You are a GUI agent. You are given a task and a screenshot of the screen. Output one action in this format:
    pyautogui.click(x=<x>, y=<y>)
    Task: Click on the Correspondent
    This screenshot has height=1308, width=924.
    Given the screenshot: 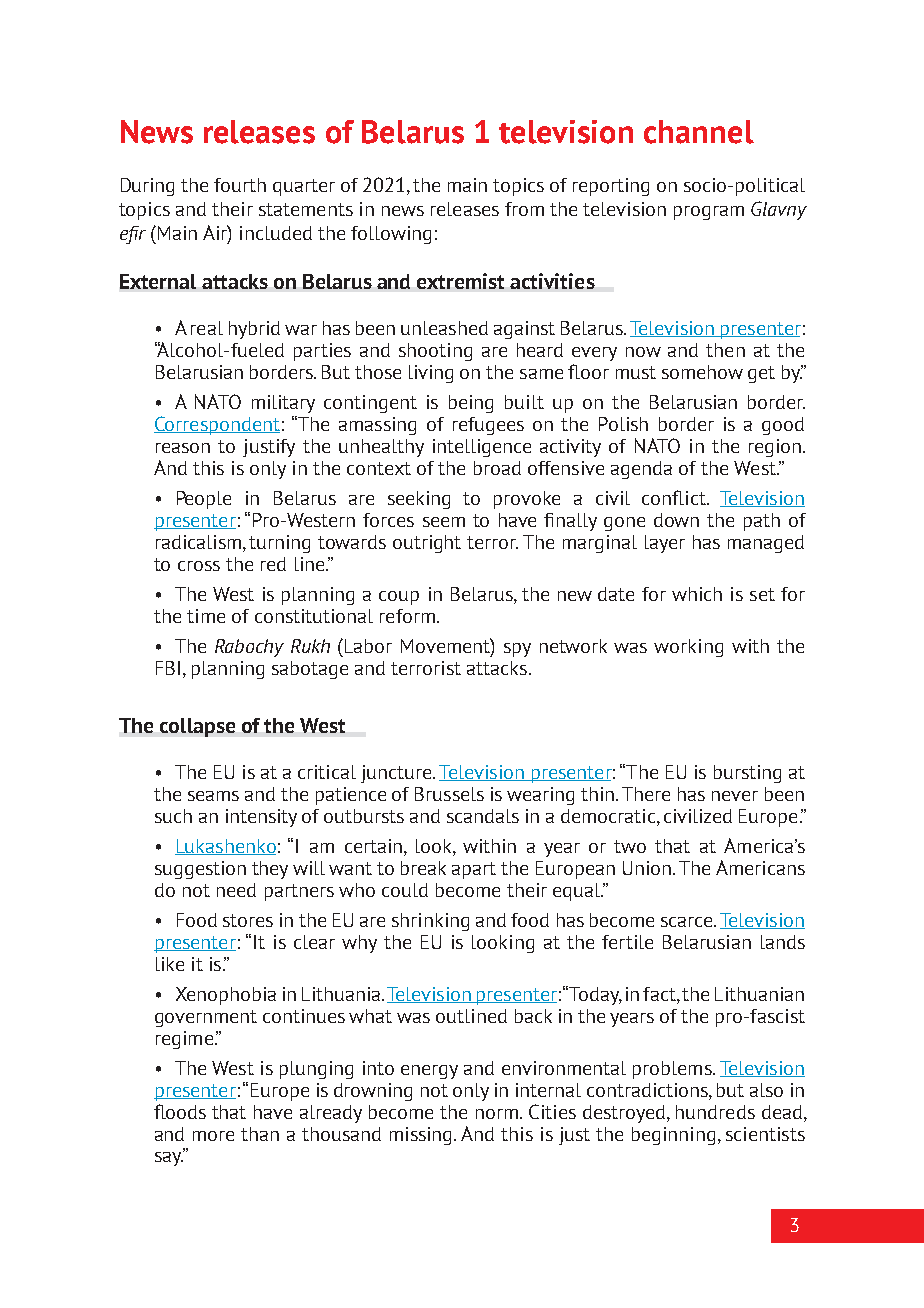 What is the action you would take?
    pyautogui.click(x=217, y=425)
